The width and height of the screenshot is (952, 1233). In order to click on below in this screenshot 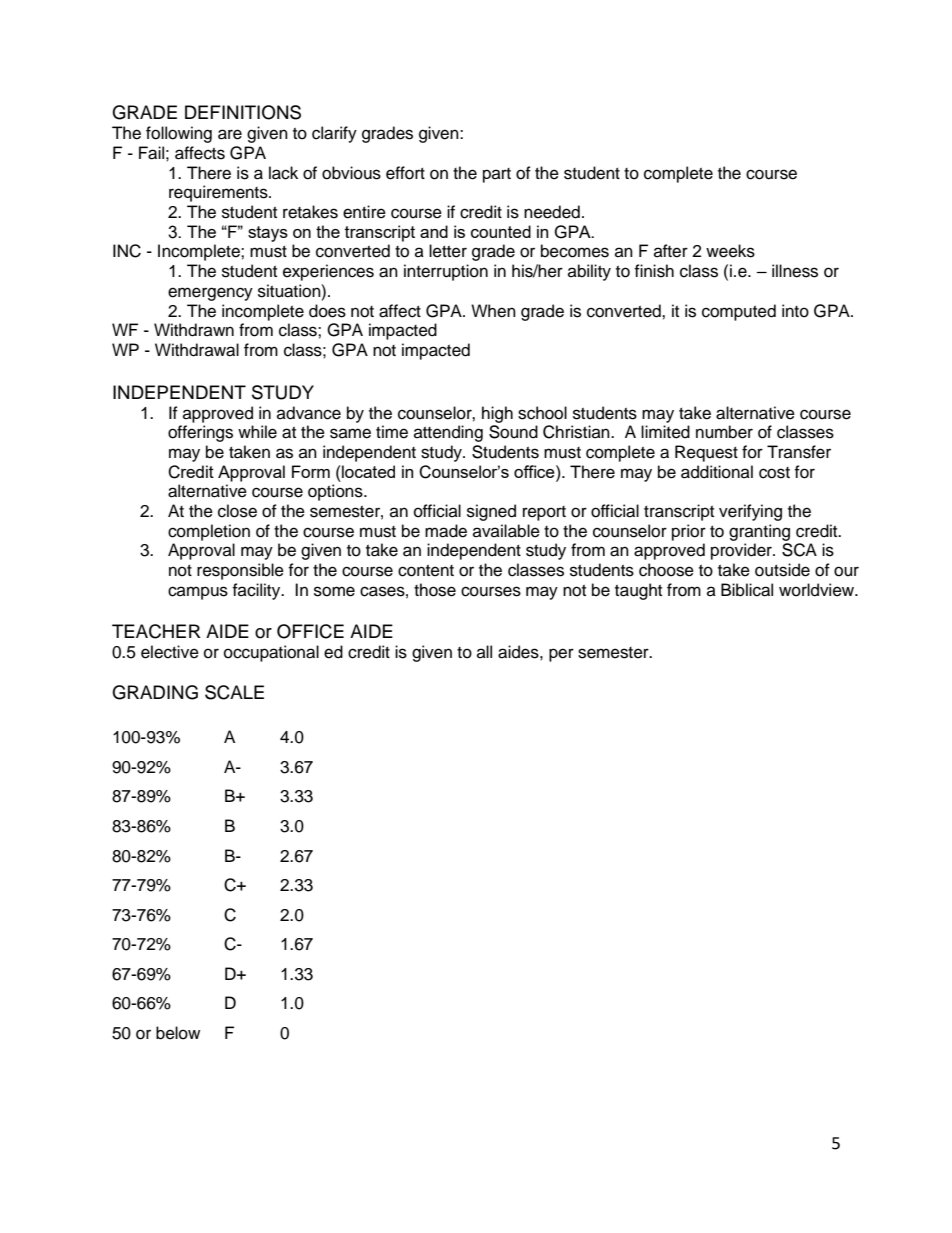, I will do `click(178, 1033)`.
